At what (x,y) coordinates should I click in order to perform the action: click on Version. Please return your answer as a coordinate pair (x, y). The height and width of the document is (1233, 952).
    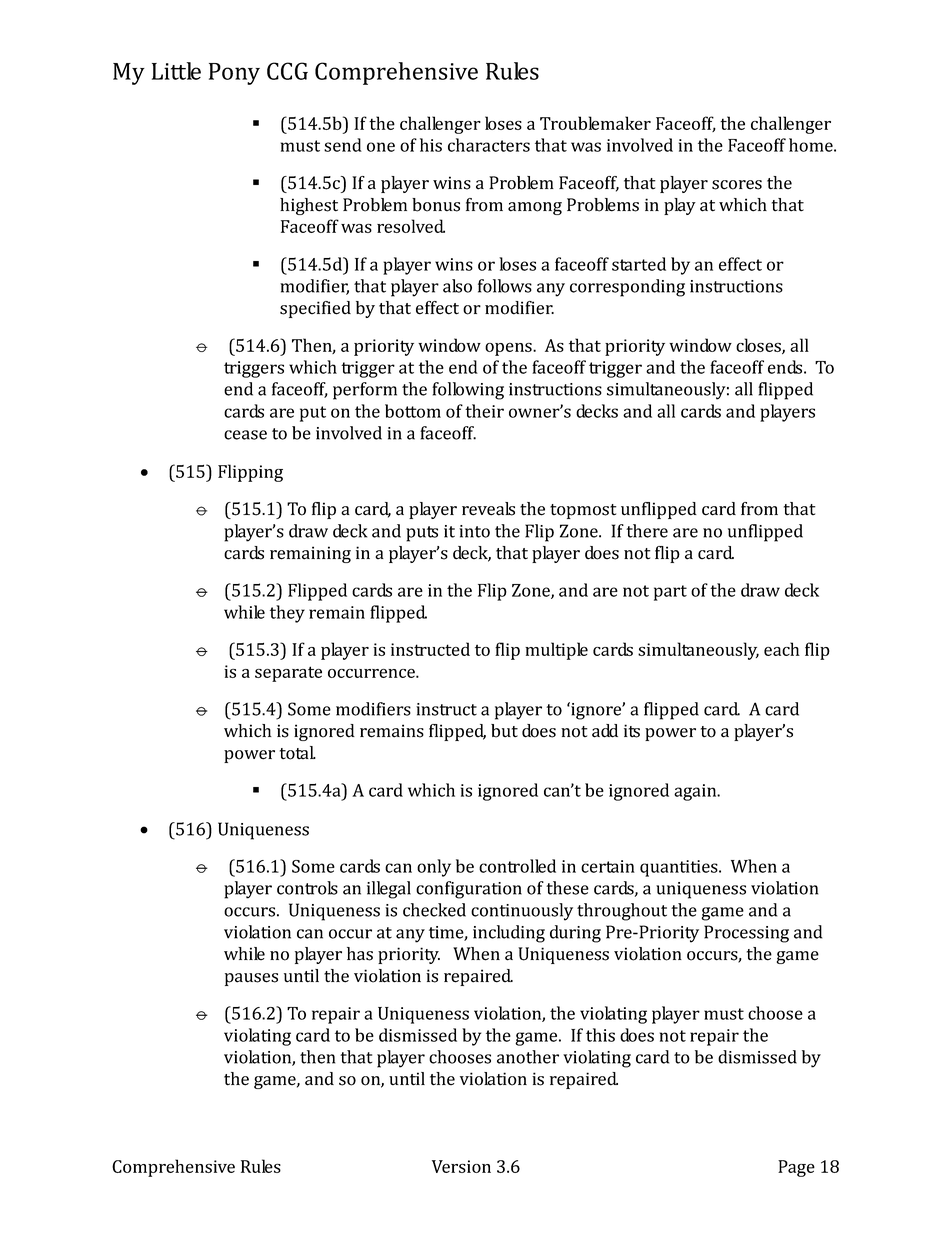
    Looking at the image, I should click on (461, 1166).
